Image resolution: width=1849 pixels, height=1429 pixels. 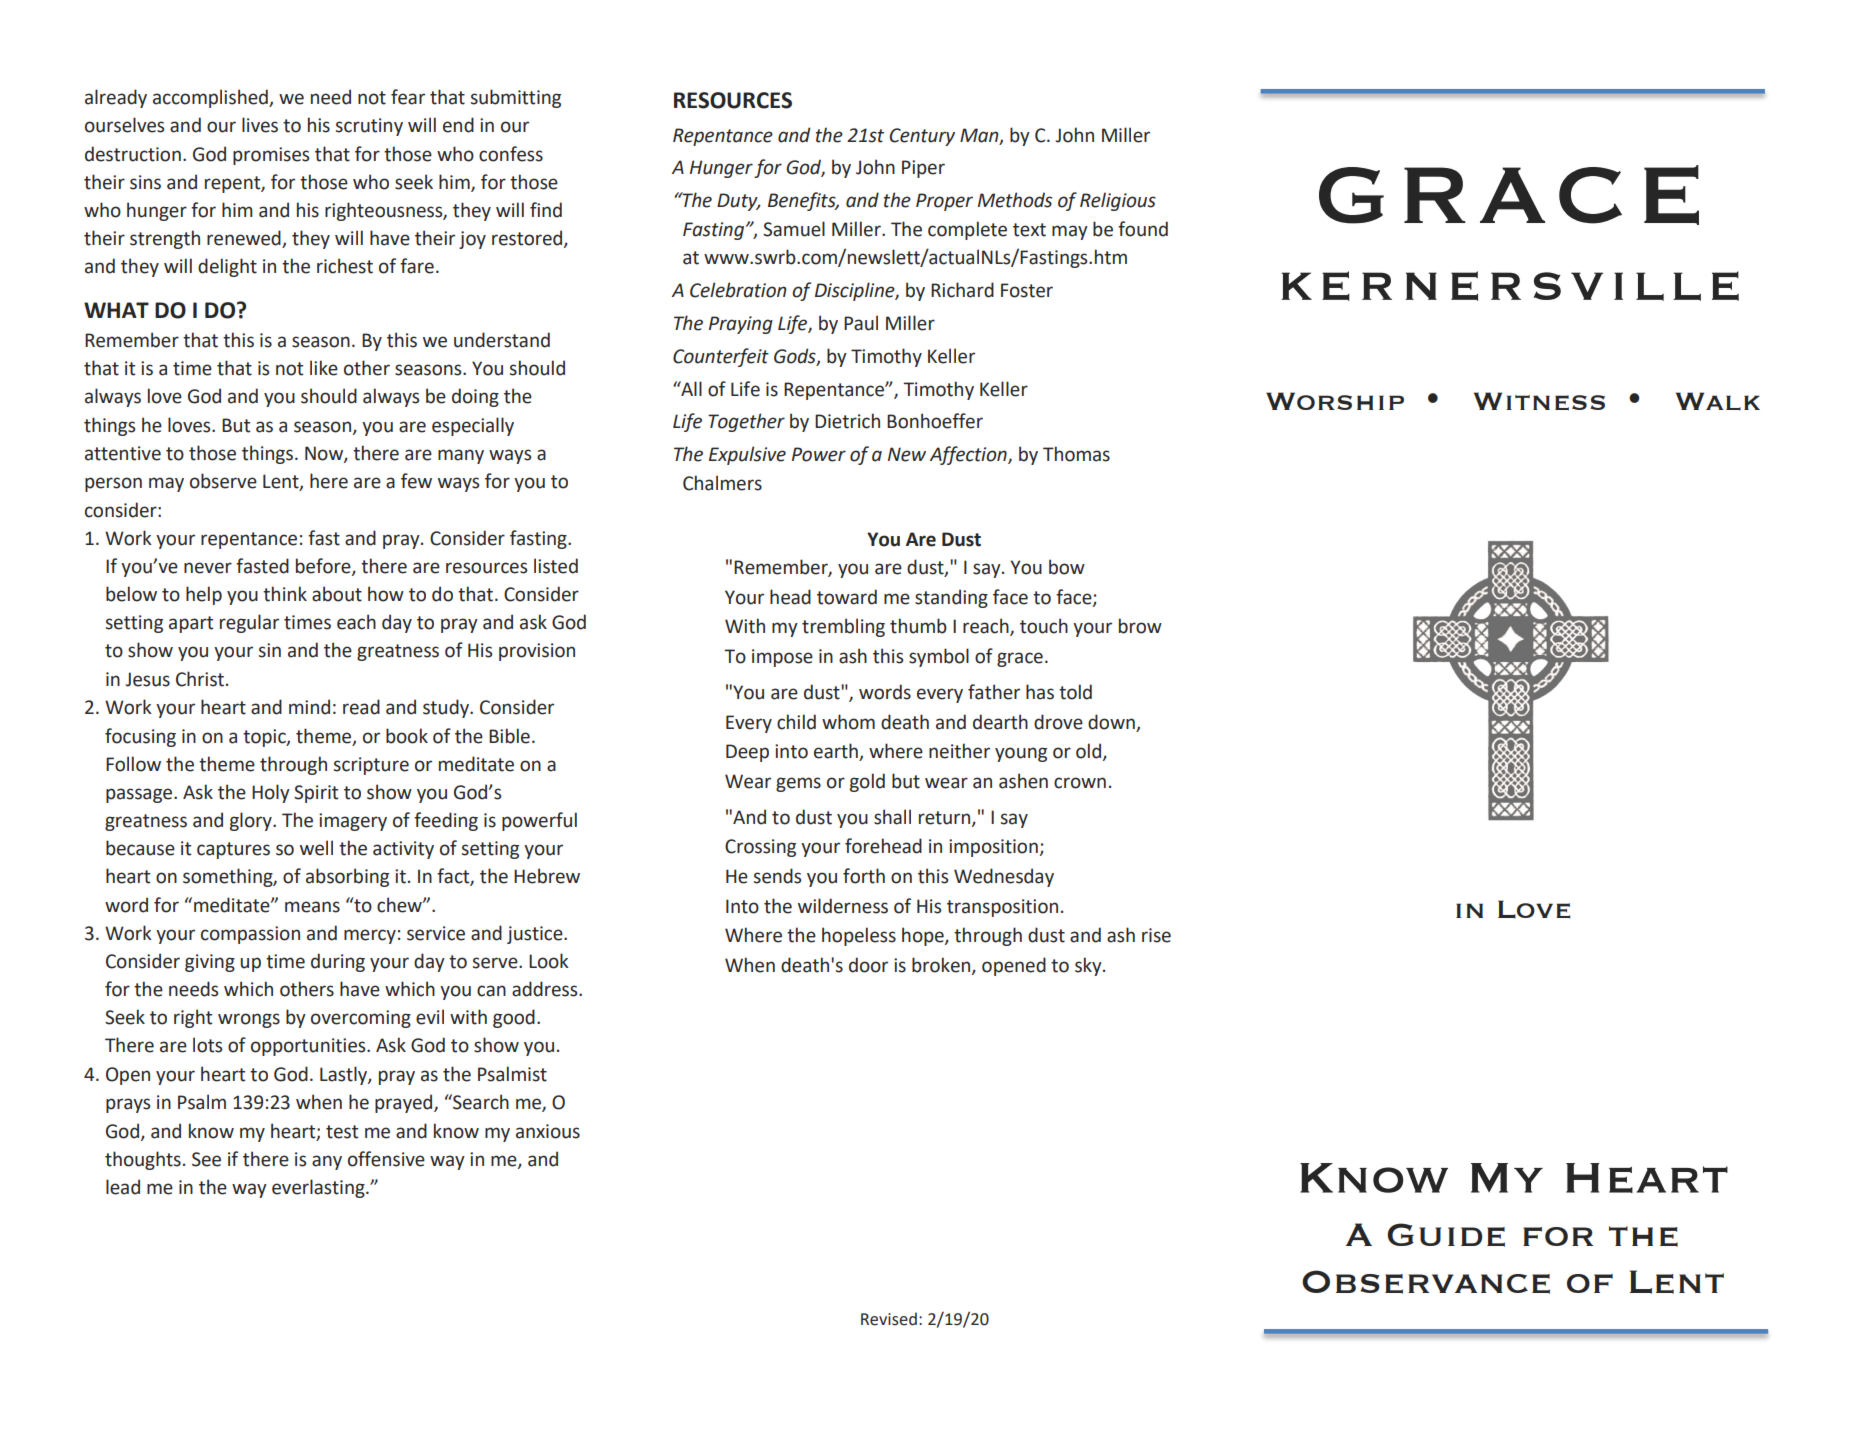 What do you see at coordinates (1140, 626) in the image?
I see `brow` at bounding box center [1140, 626].
